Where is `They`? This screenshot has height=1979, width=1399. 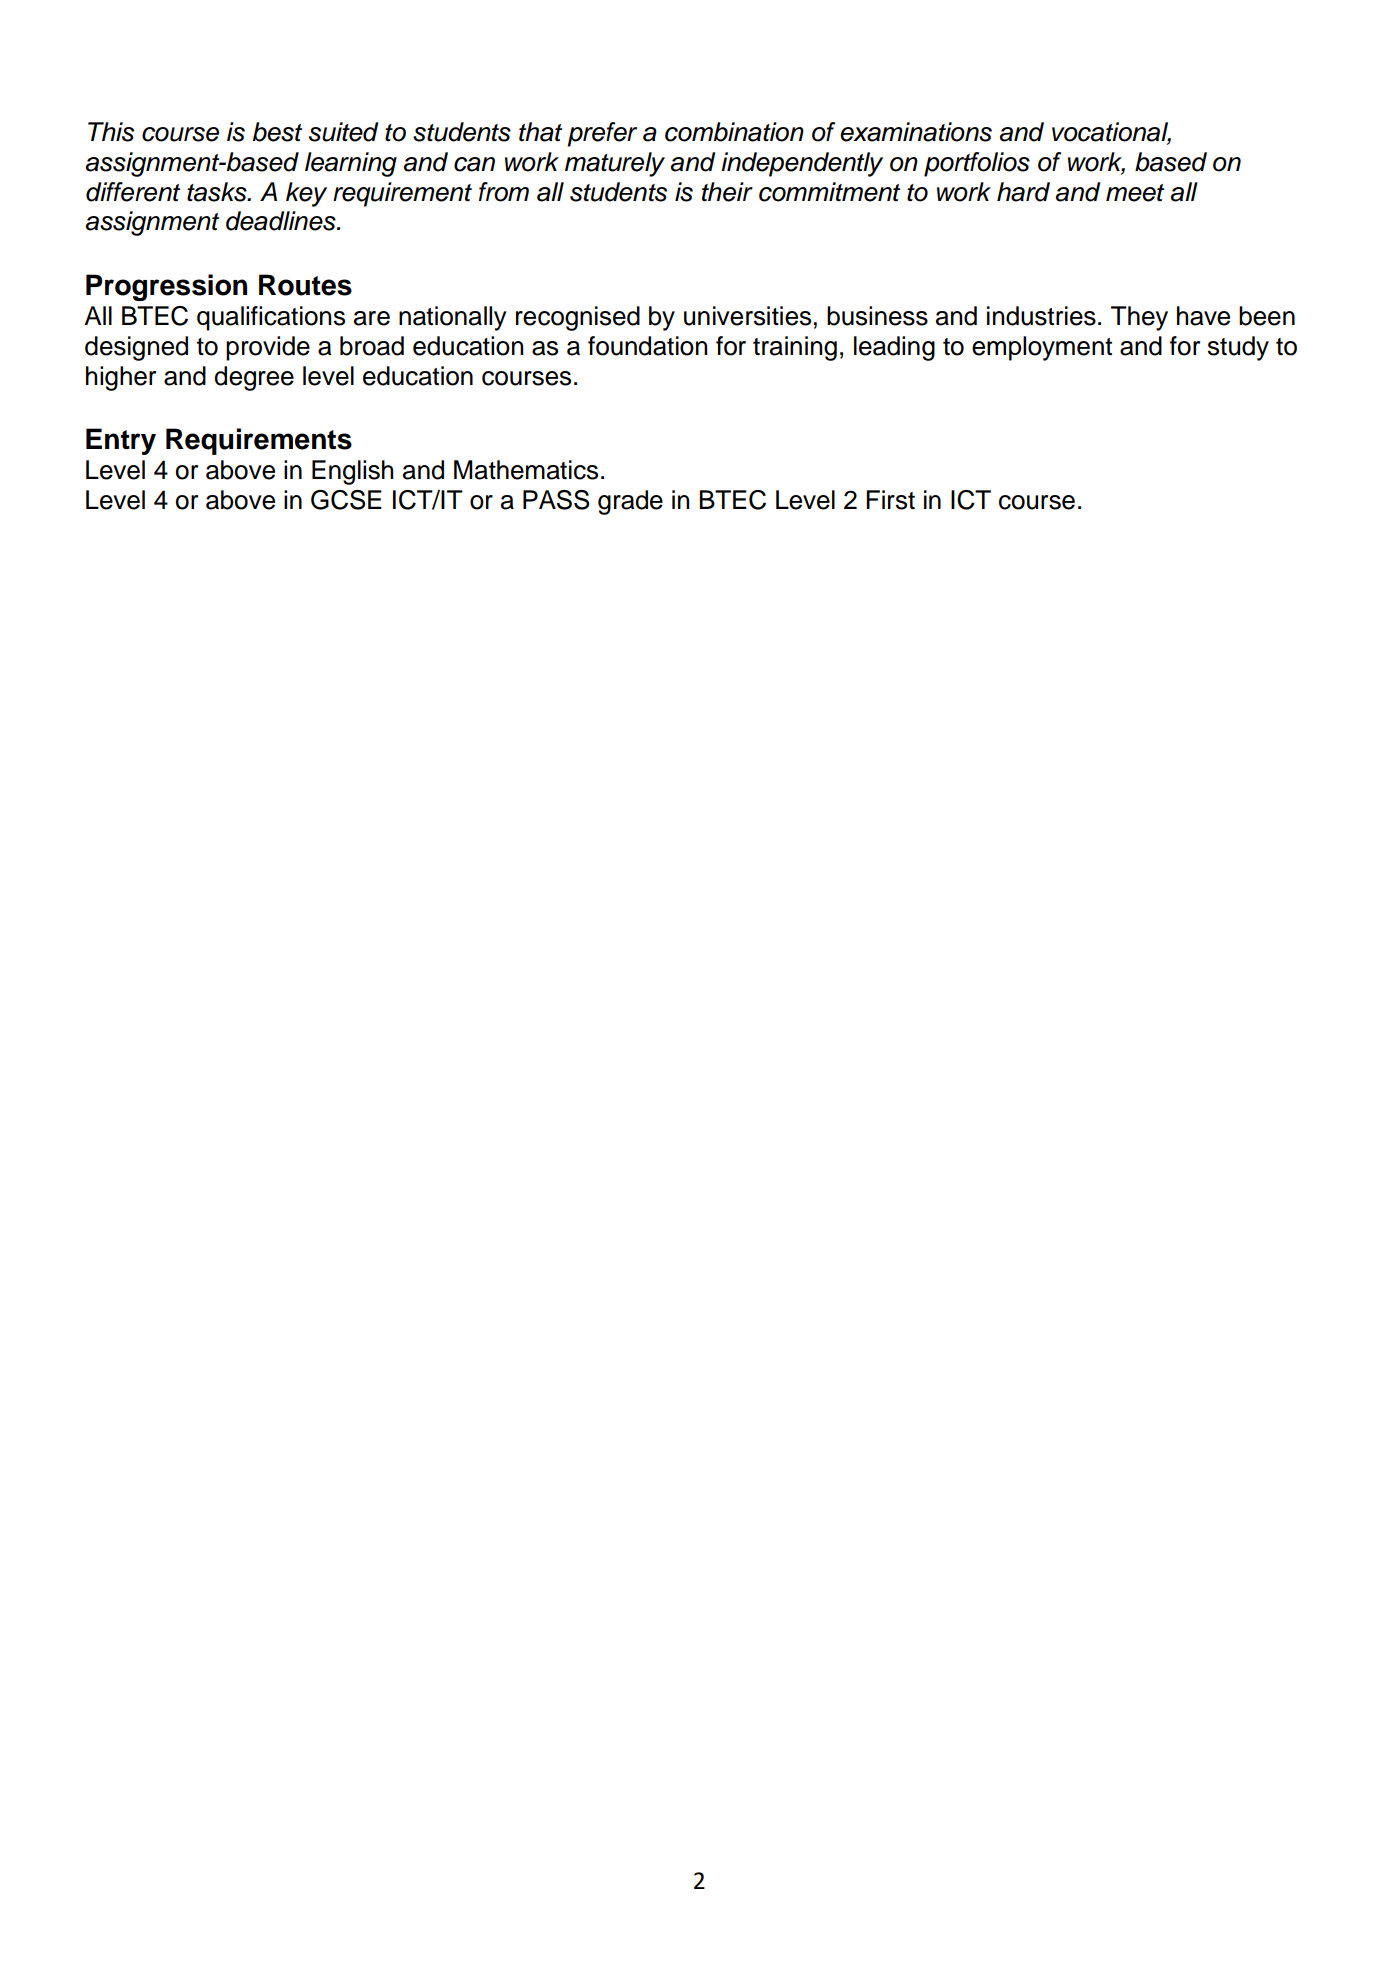
They is located at coordinates (1139, 318).
